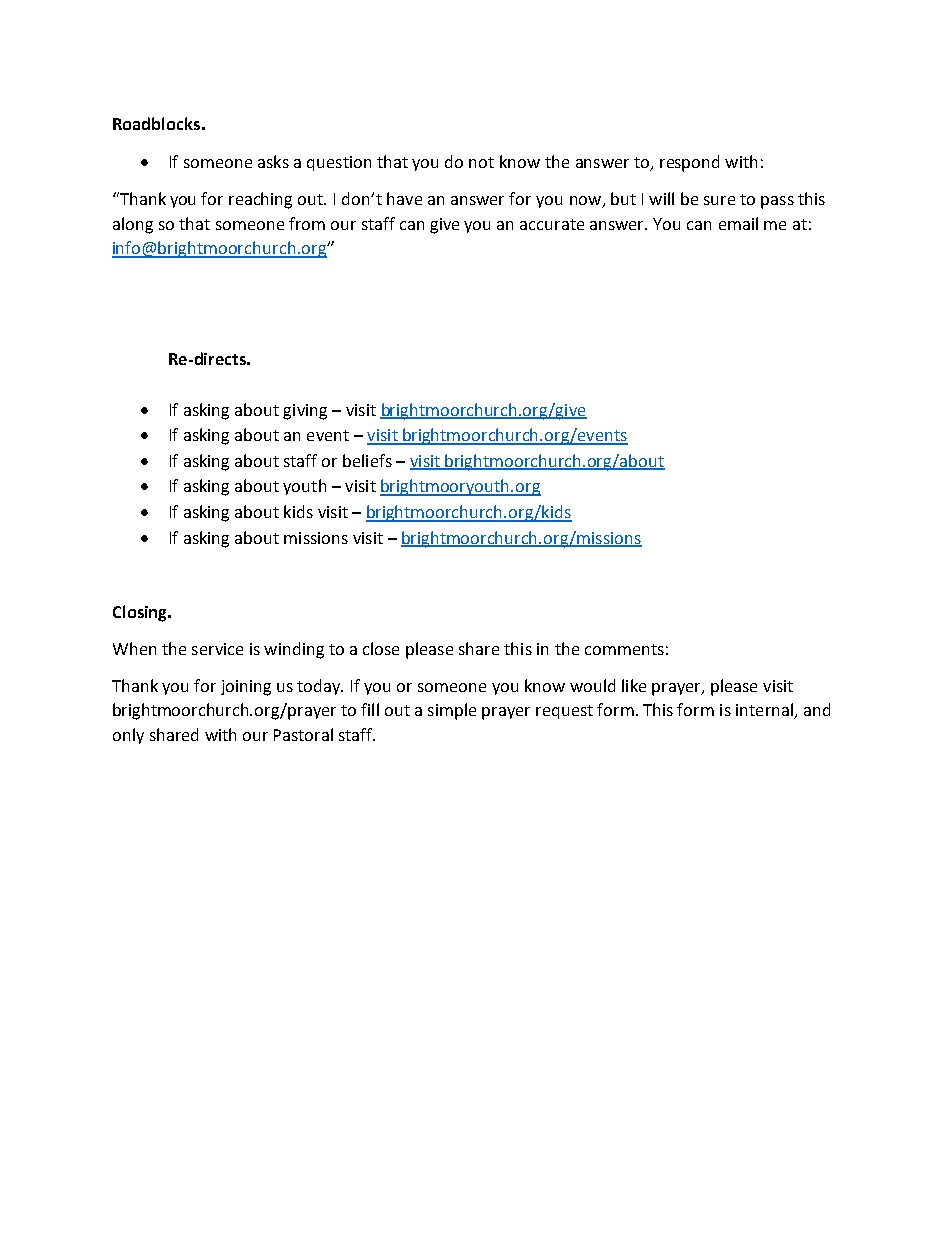 The width and height of the document is (952, 1233). What do you see at coordinates (452, 711) in the document?
I see `simple` at bounding box center [452, 711].
